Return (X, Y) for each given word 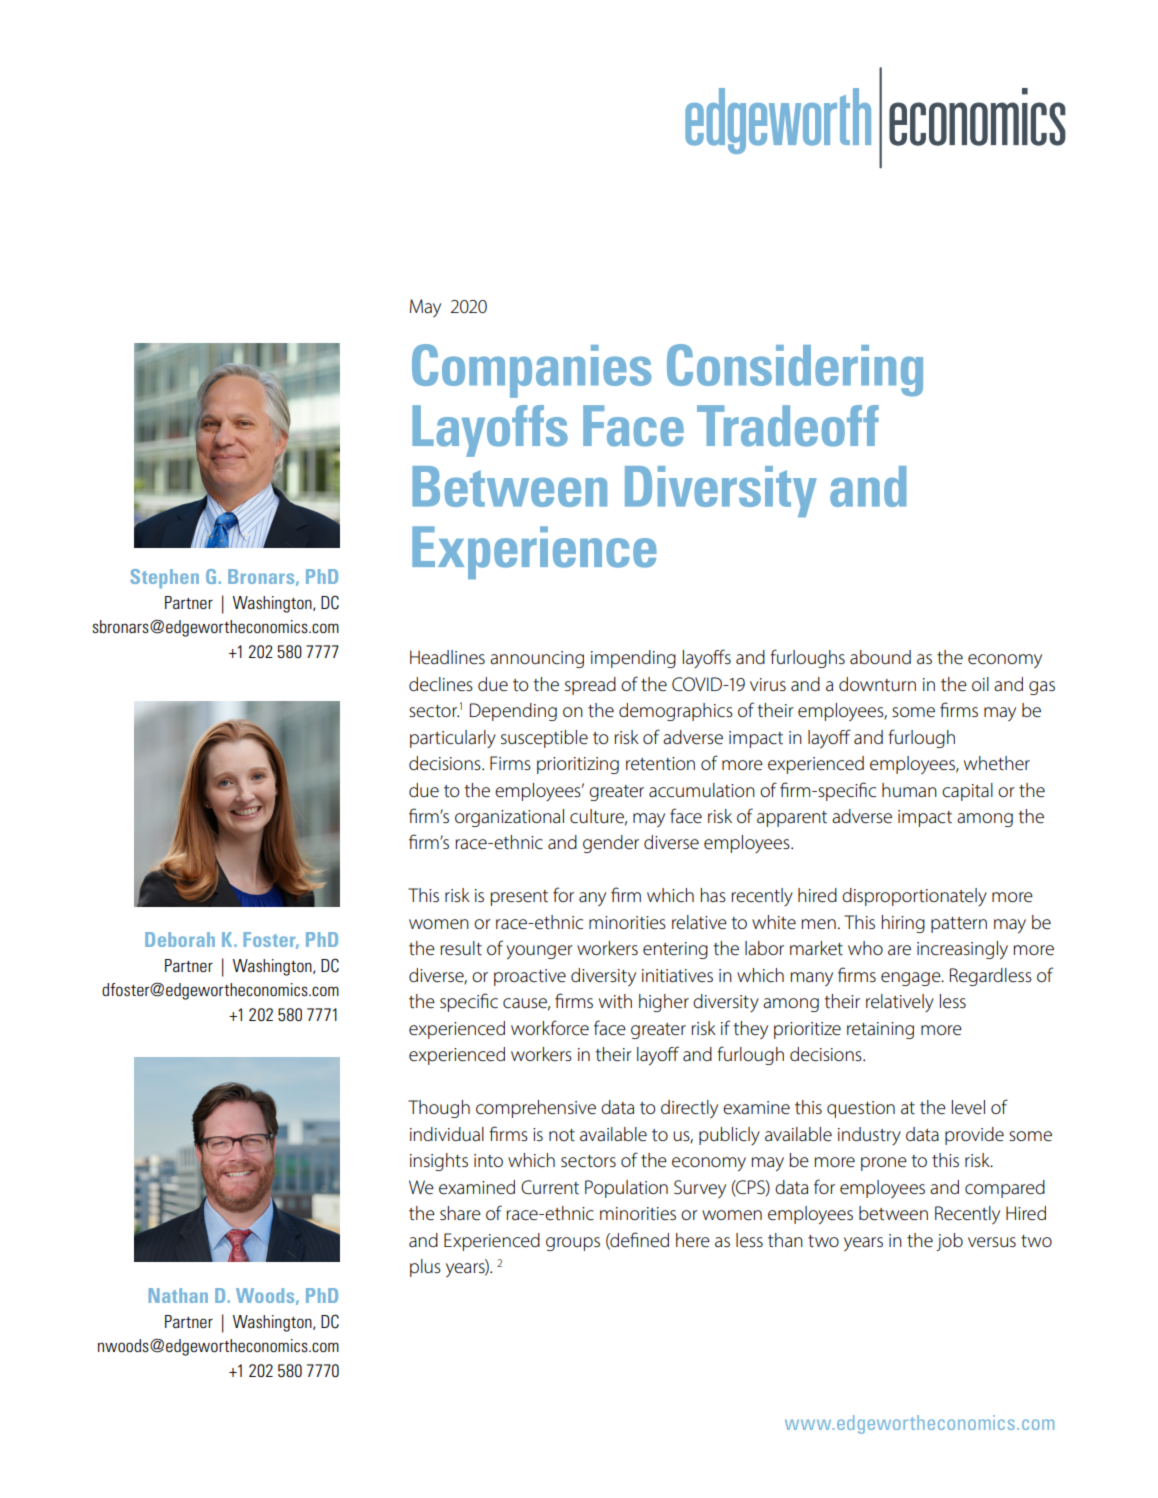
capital (967, 792)
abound (880, 657)
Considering (795, 370)
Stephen (164, 578)
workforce (550, 1028)
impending (633, 659)
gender (611, 844)
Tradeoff (788, 426)
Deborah (180, 939)
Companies (531, 371)
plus (425, 1268)
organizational (509, 818)
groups (573, 1244)
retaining (880, 1030)
